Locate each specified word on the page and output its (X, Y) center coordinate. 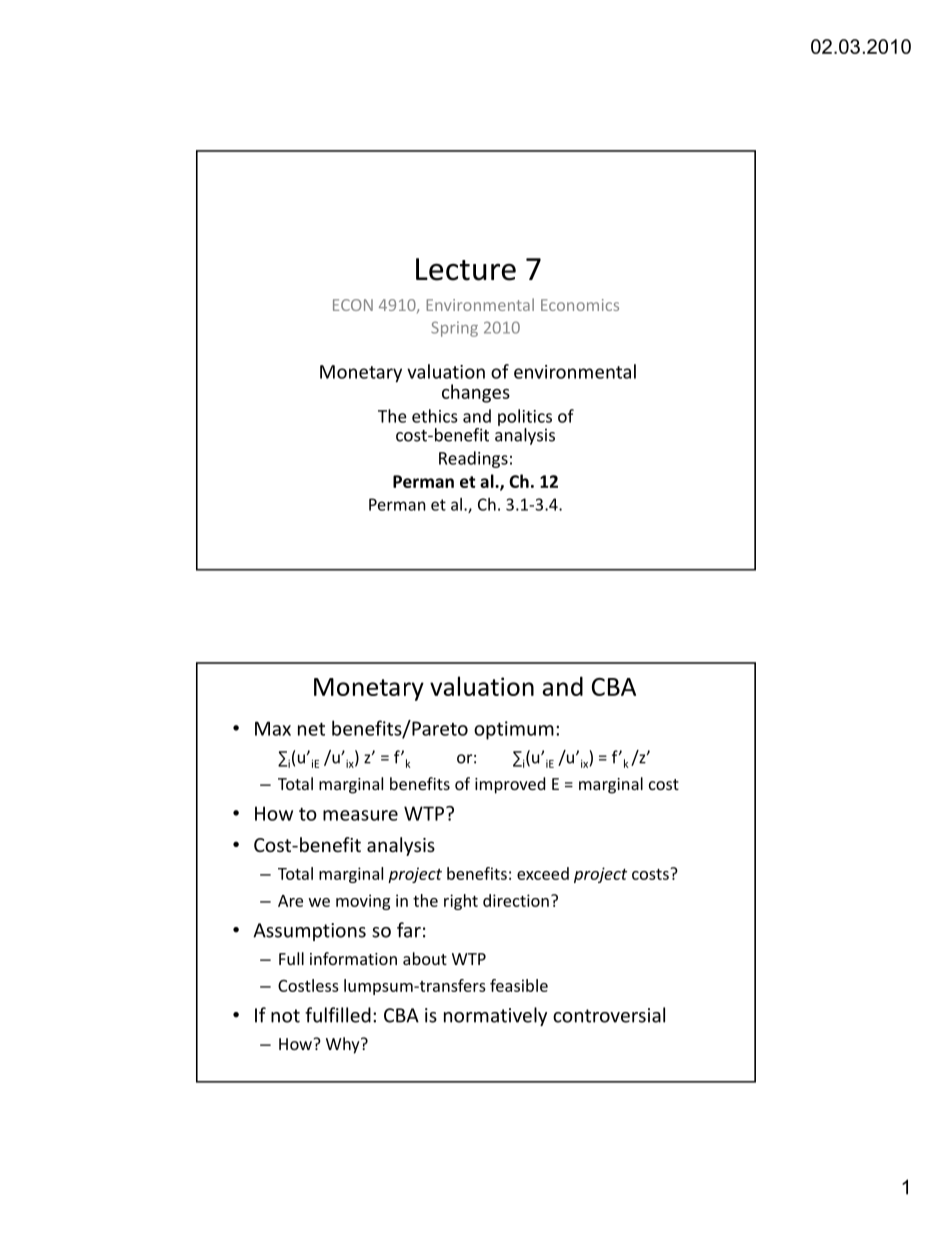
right (461, 902)
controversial (609, 1015)
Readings (473, 459)
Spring (454, 329)
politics (525, 417)
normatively (495, 1016)
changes (476, 393)
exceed (543, 873)
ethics (435, 416)
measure (360, 815)
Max (273, 728)
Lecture (466, 269)
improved (510, 785)
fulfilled (338, 1015)
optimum (514, 730)
